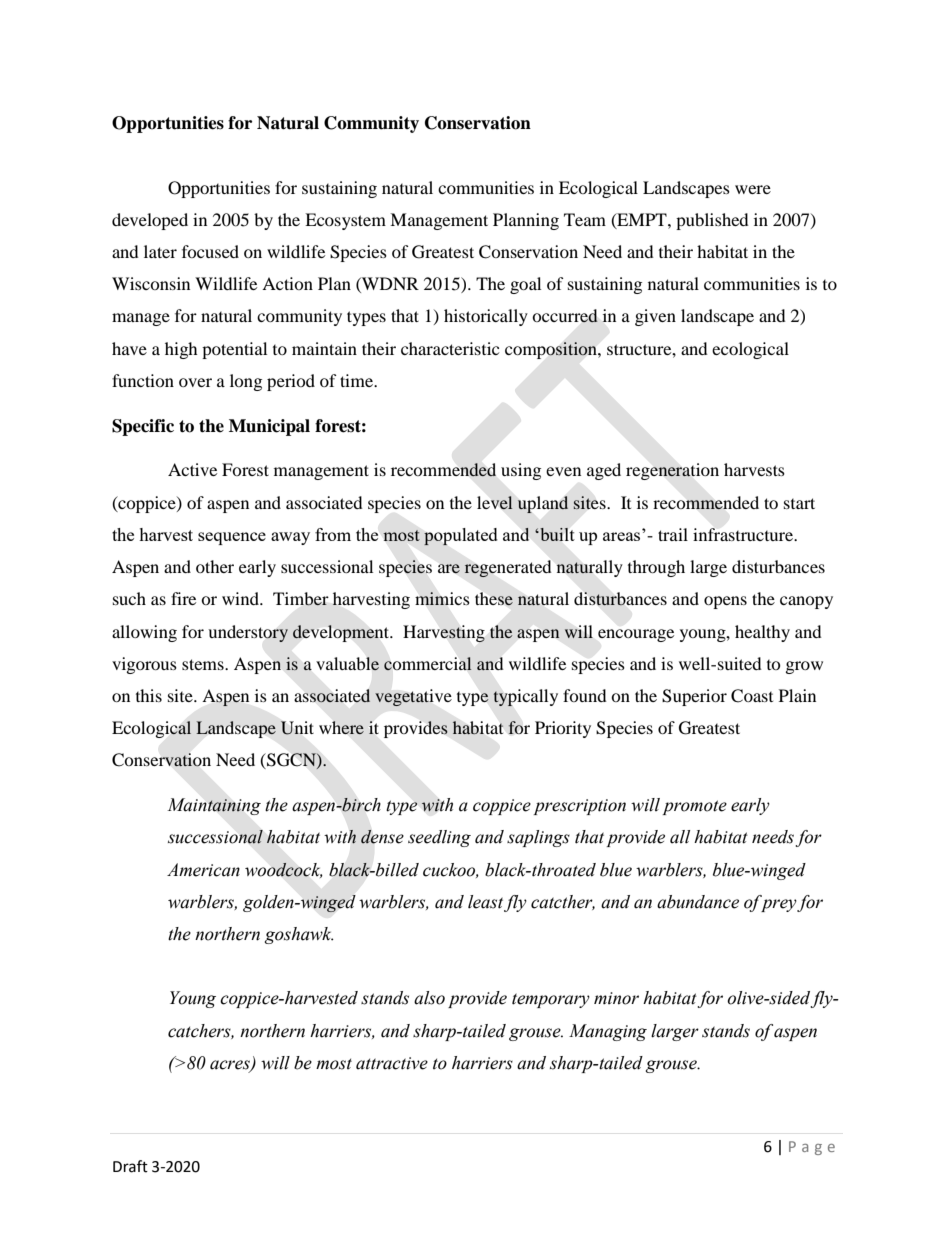 The width and height of the page is (952, 1233). I want to click on also, so click(429, 998).
